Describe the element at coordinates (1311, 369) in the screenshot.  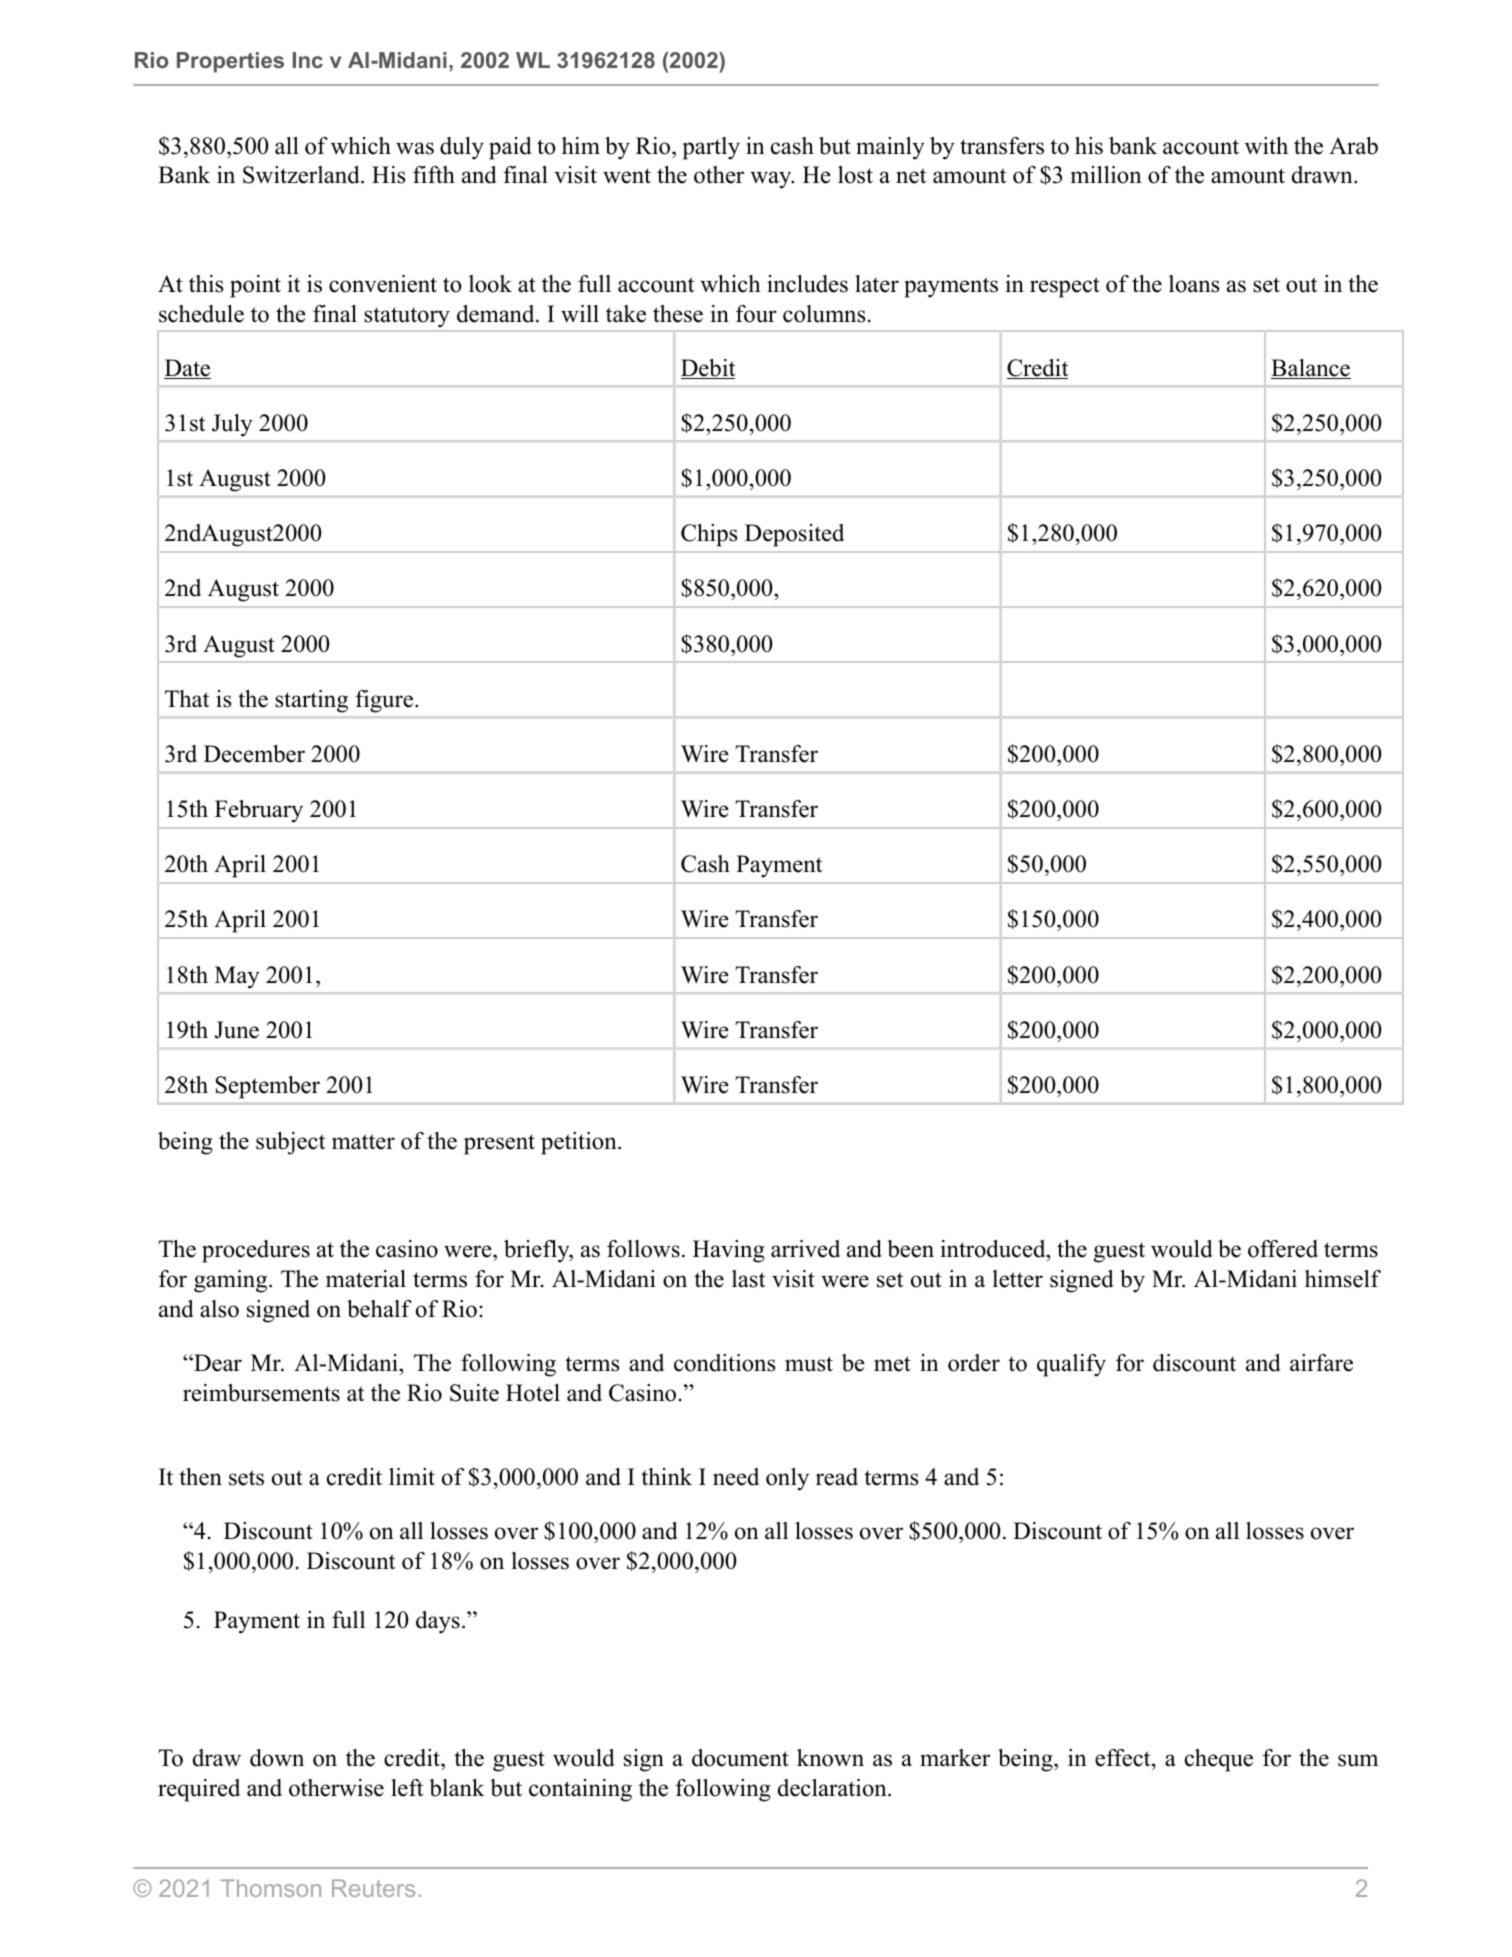
I see `Balance` at that location.
